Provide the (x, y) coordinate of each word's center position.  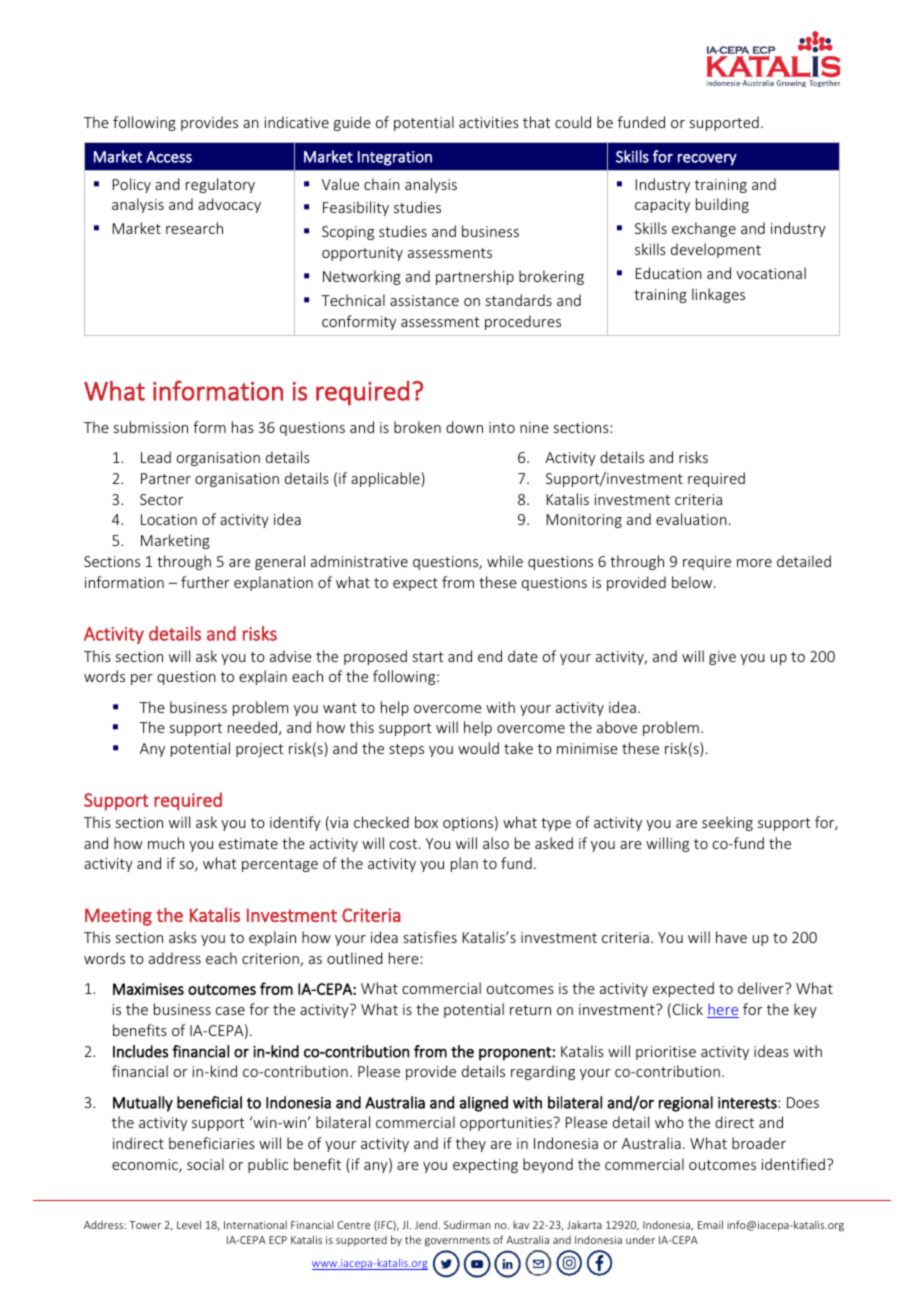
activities (489, 122)
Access (169, 157)
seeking (727, 823)
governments (457, 1241)
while (505, 561)
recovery (707, 160)
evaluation (691, 519)
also (496, 843)
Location (169, 519)
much (166, 843)
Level (189, 1224)
